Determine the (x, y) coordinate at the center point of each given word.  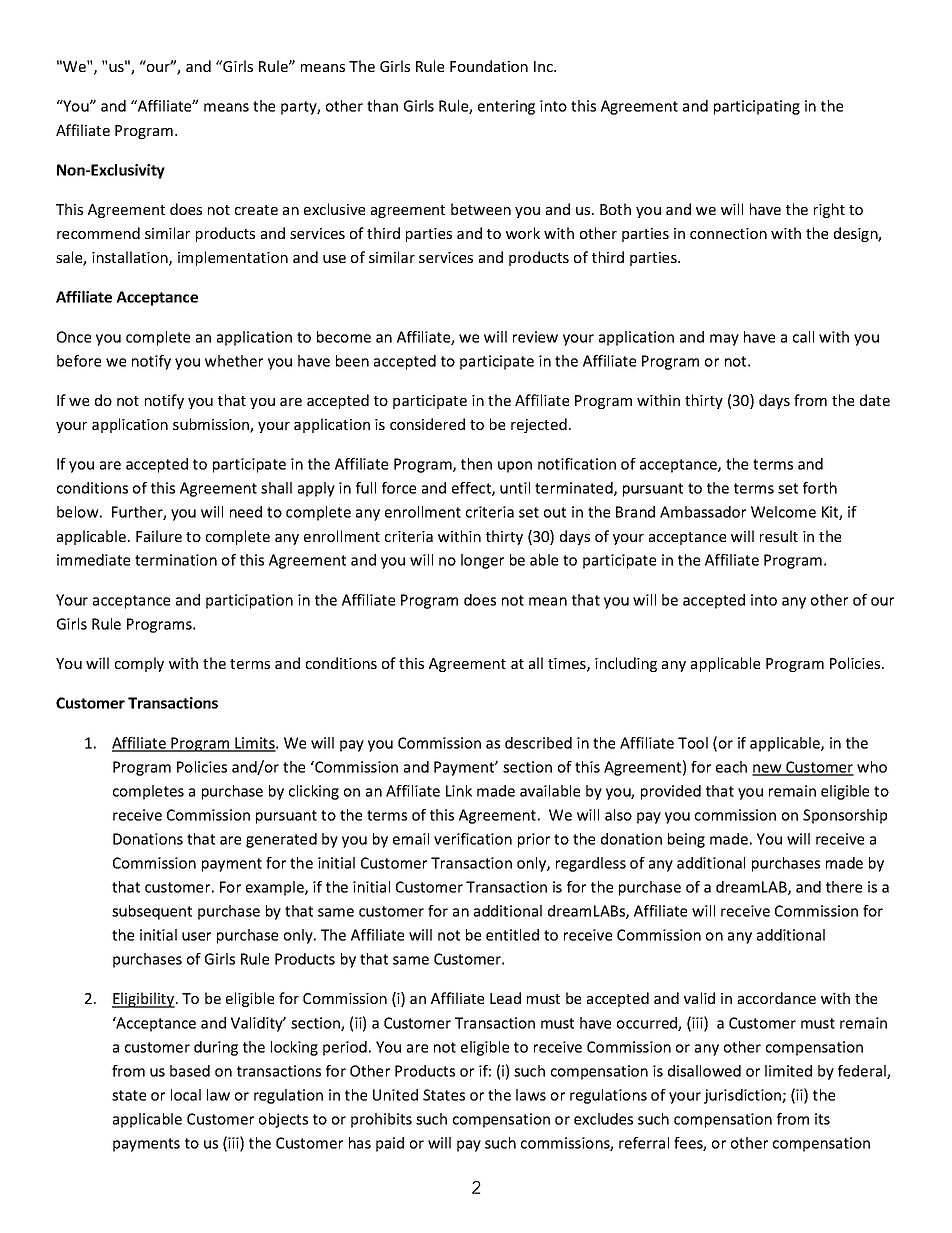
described (538, 743)
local (186, 1095)
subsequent (152, 912)
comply (139, 664)
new (768, 769)
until (515, 488)
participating (757, 107)
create (256, 210)
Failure (159, 536)
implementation (233, 258)
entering (506, 107)
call (803, 337)
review (535, 337)
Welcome (783, 512)
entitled (512, 935)
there (844, 887)
